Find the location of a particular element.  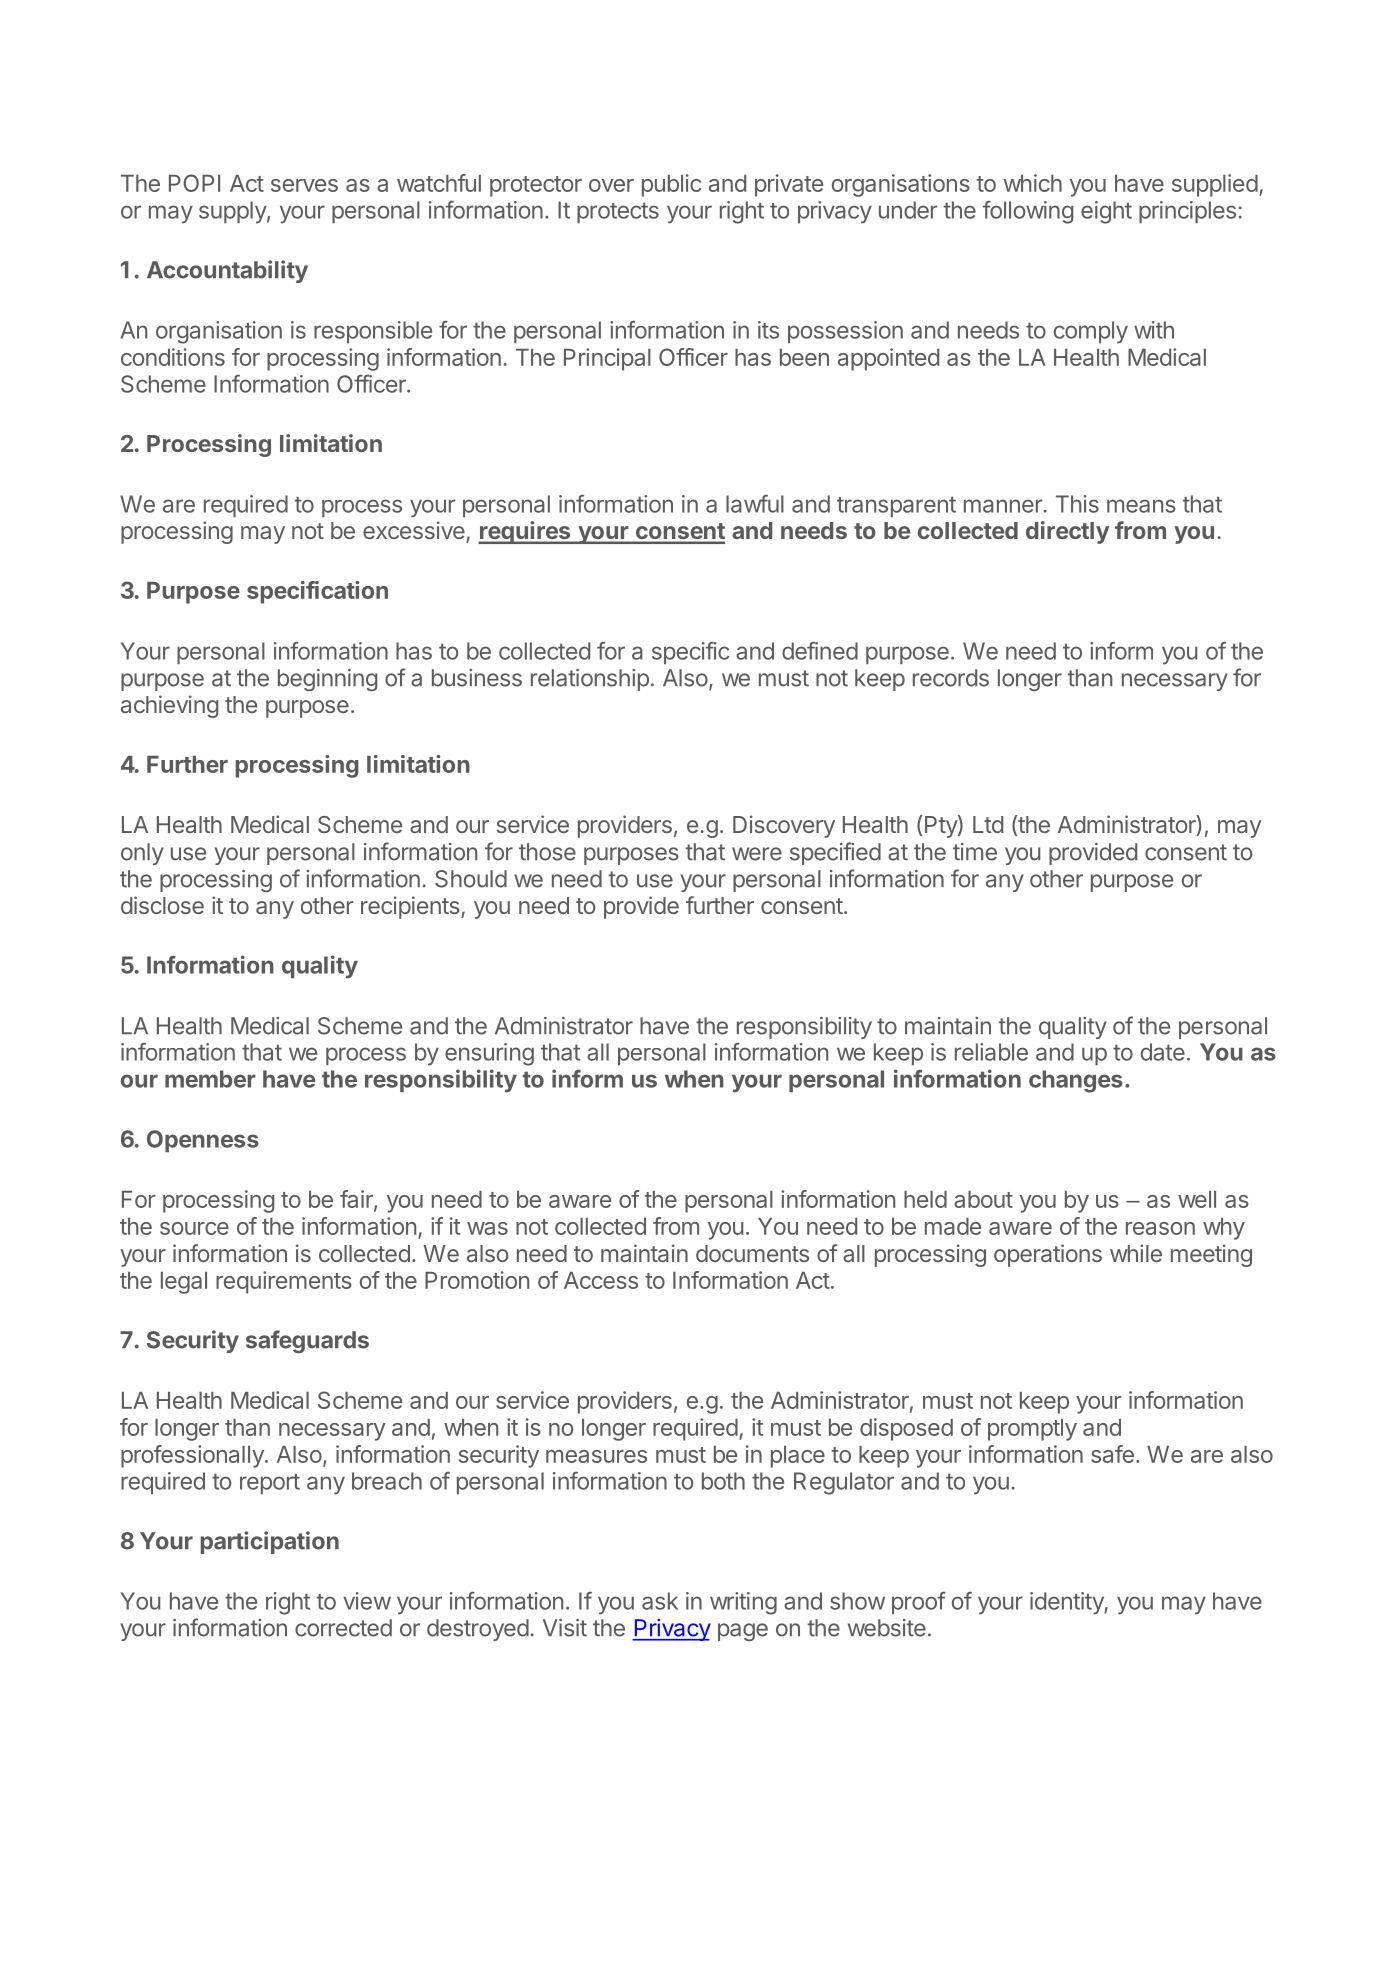

participation is located at coordinates (270, 1542).
